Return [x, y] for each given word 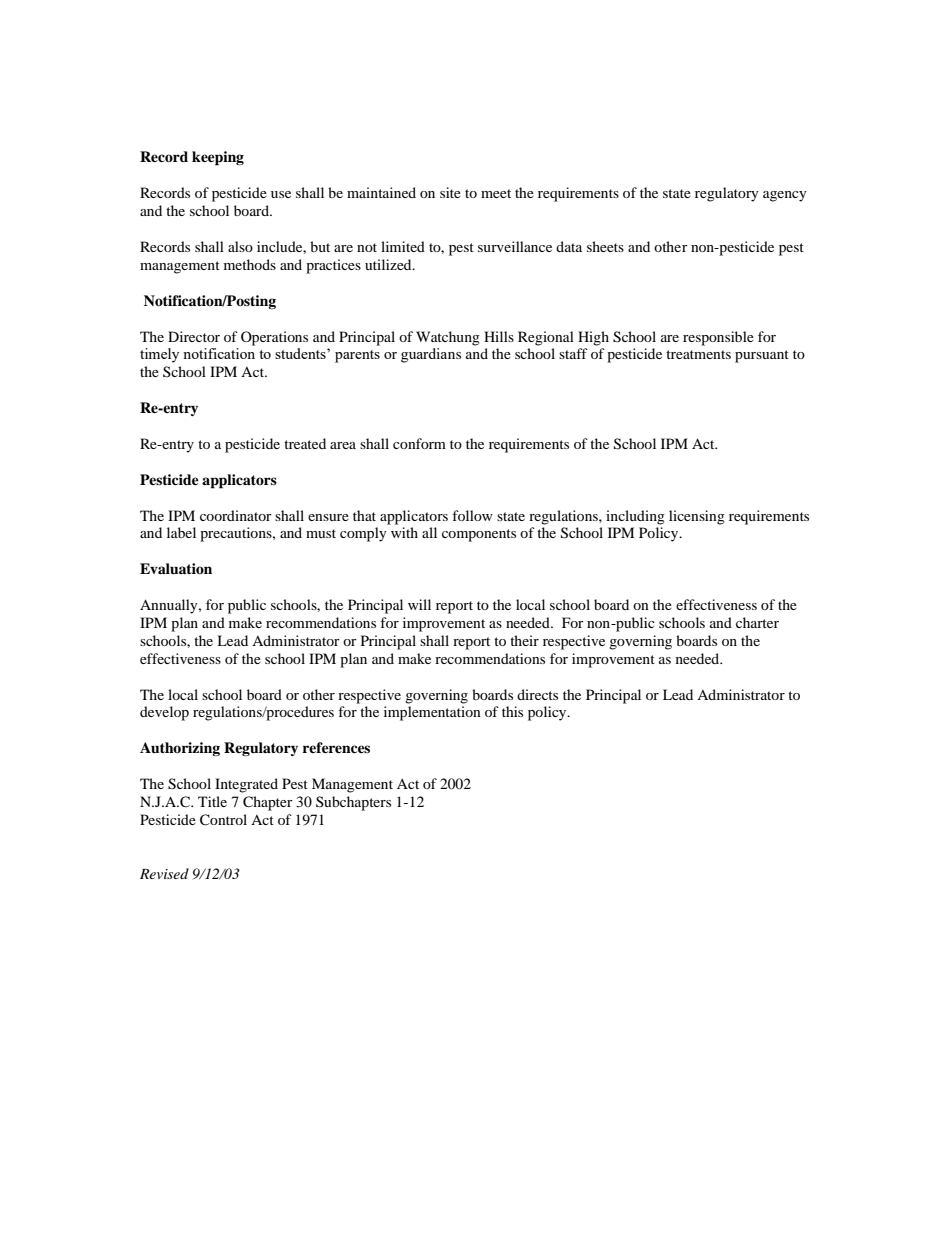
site [450, 192]
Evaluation [176, 568]
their [524, 640]
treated [305, 443]
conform [419, 443]
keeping [218, 158]
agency [785, 196]
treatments [698, 354]
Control [223, 820]
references [336, 747]
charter [757, 622]
